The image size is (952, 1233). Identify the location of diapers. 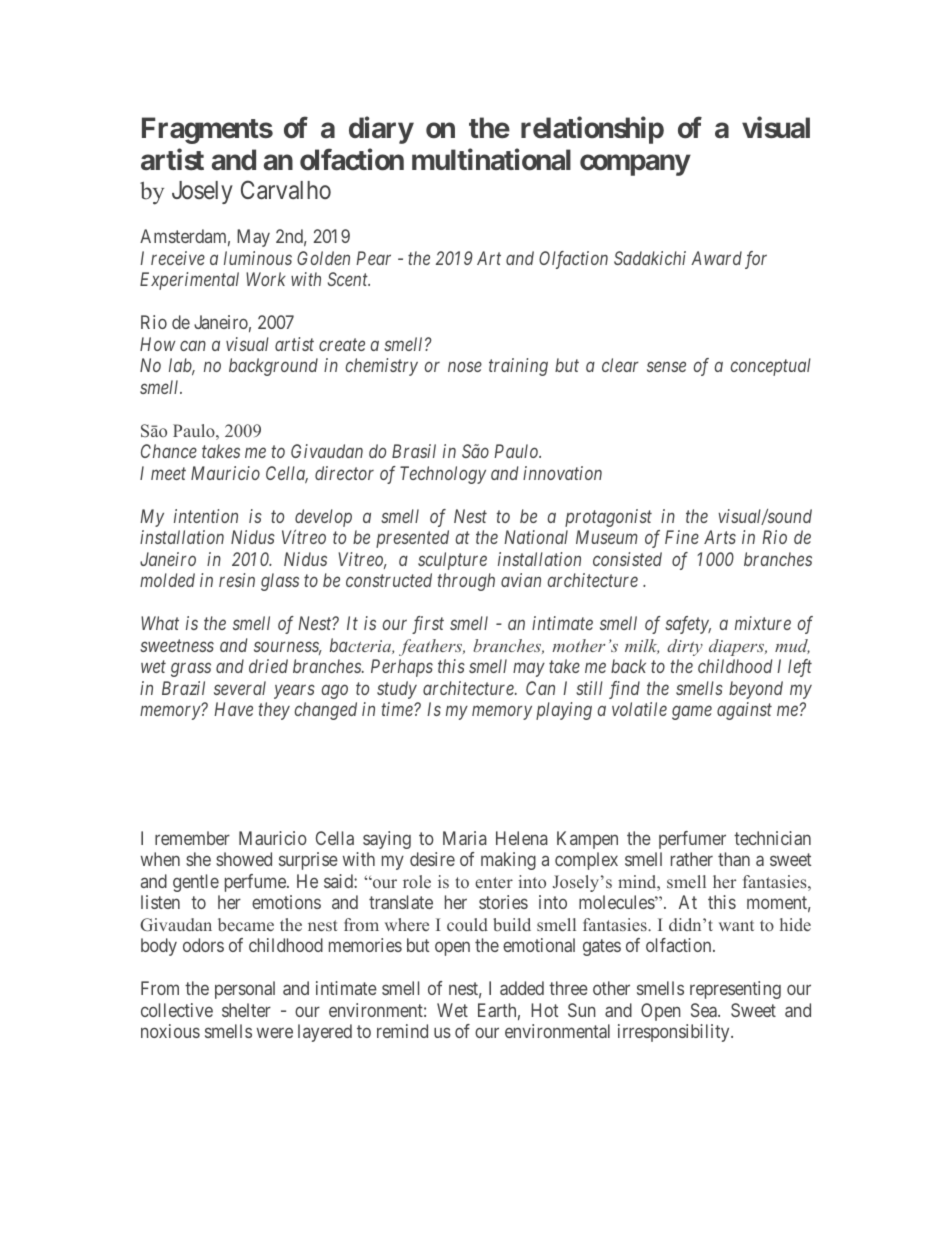
(738, 647).
